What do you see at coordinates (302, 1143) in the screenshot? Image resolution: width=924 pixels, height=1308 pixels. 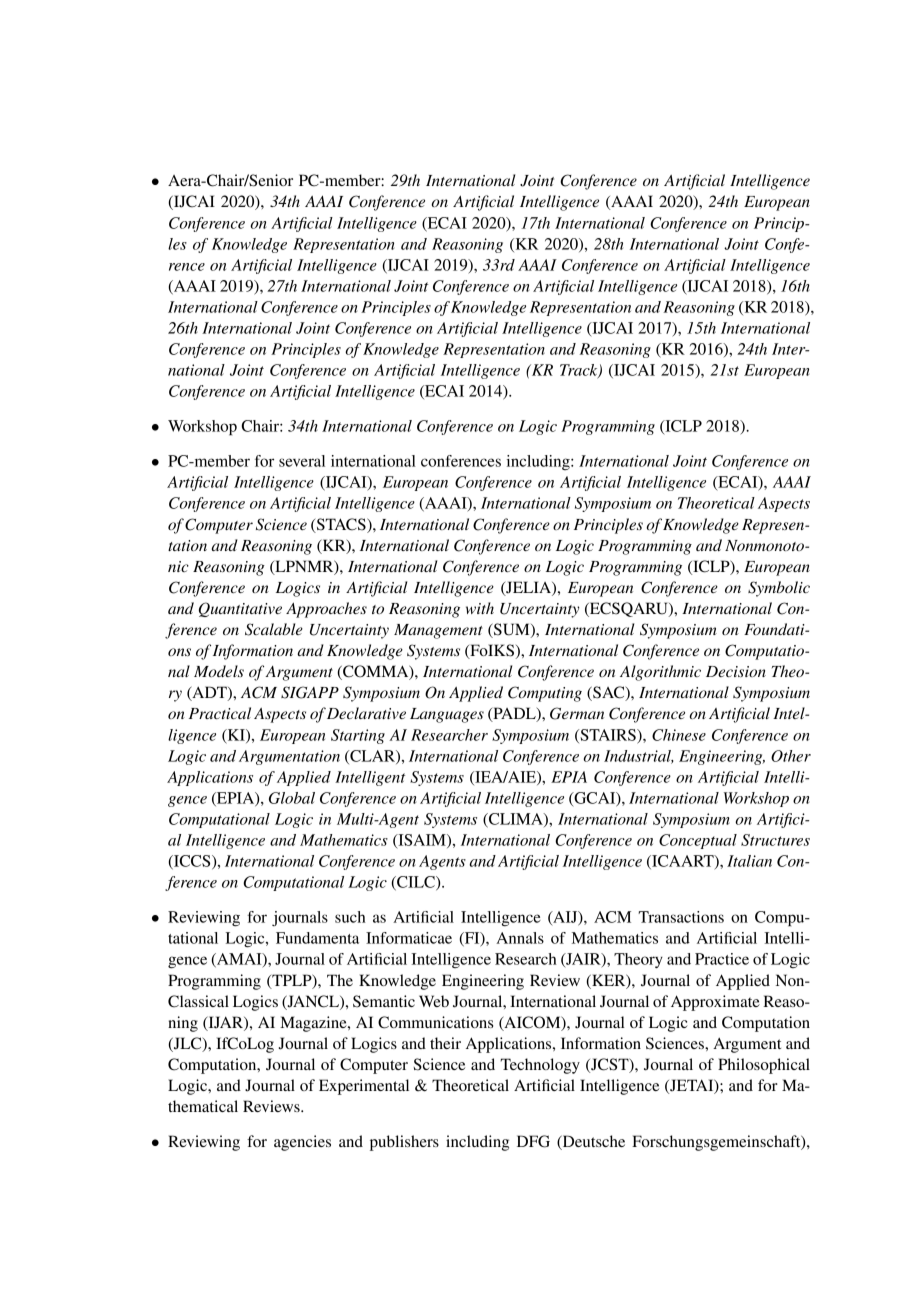 I see `agencies` at bounding box center [302, 1143].
